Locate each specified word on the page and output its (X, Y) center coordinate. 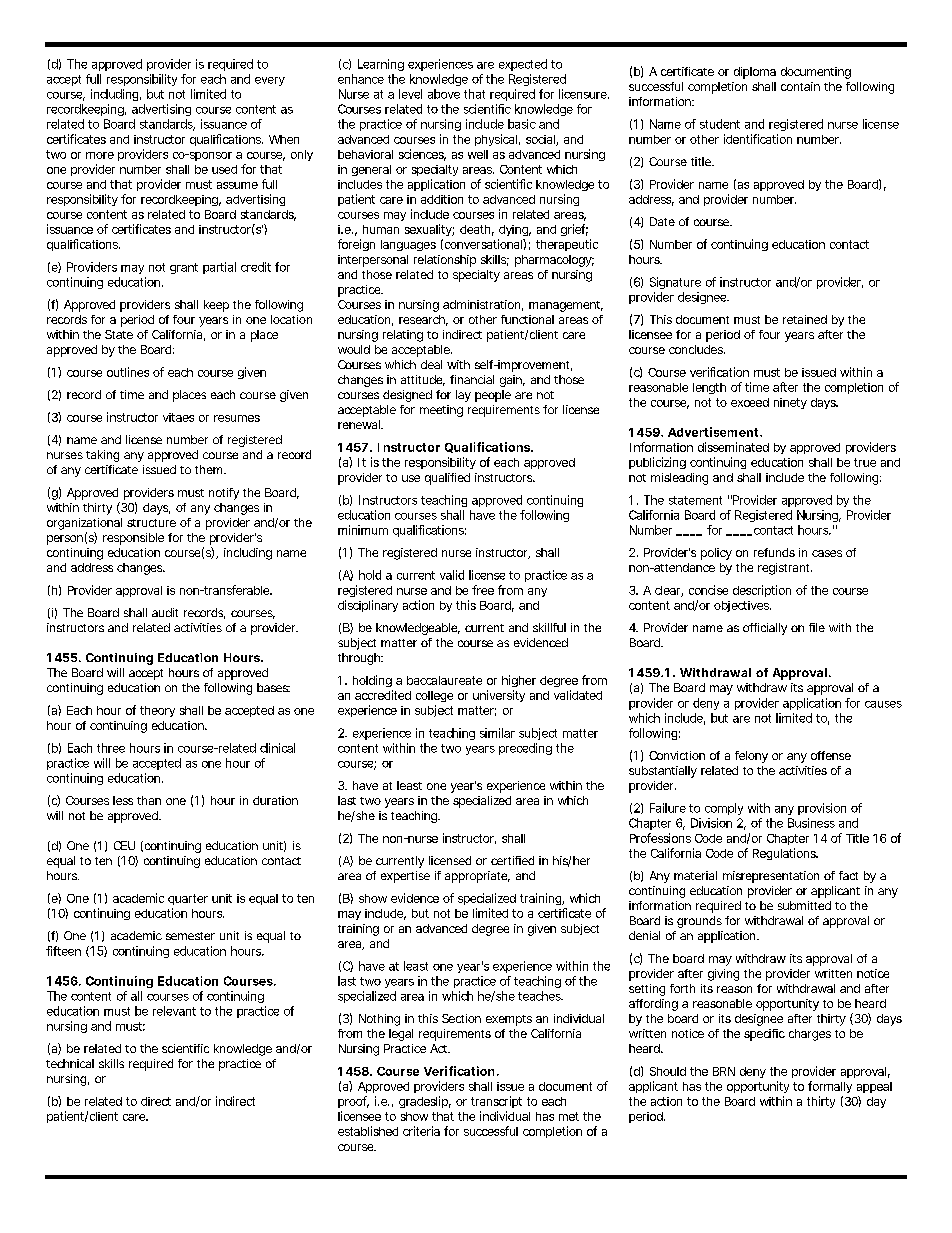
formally (830, 1087)
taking (102, 456)
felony (751, 757)
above (444, 94)
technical (70, 1063)
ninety (790, 403)
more (100, 155)
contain (800, 86)
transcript (496, 1102)
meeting (441, 411)
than (149, 800)
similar (497, 733)
